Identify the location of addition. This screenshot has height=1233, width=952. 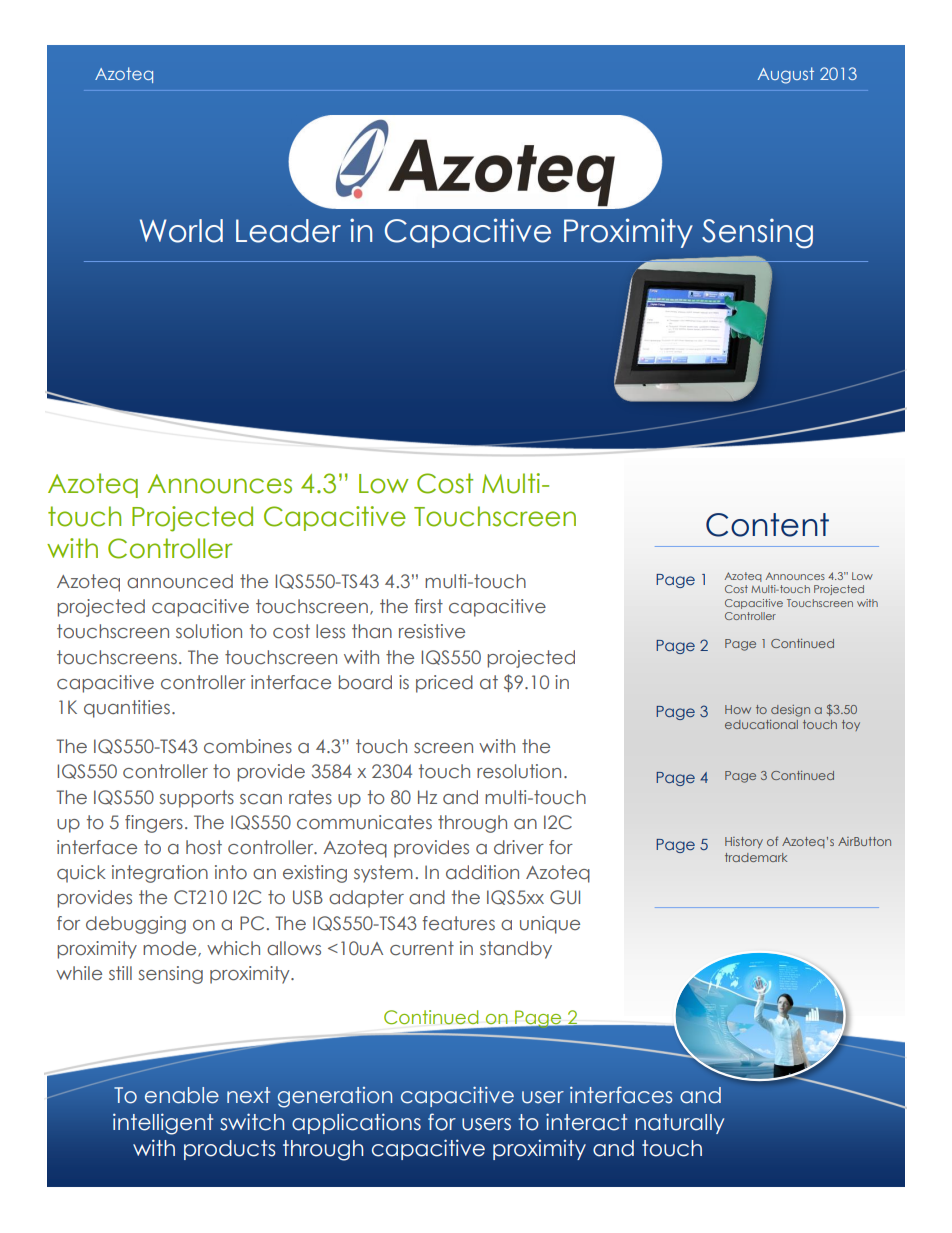
(482, 872).
